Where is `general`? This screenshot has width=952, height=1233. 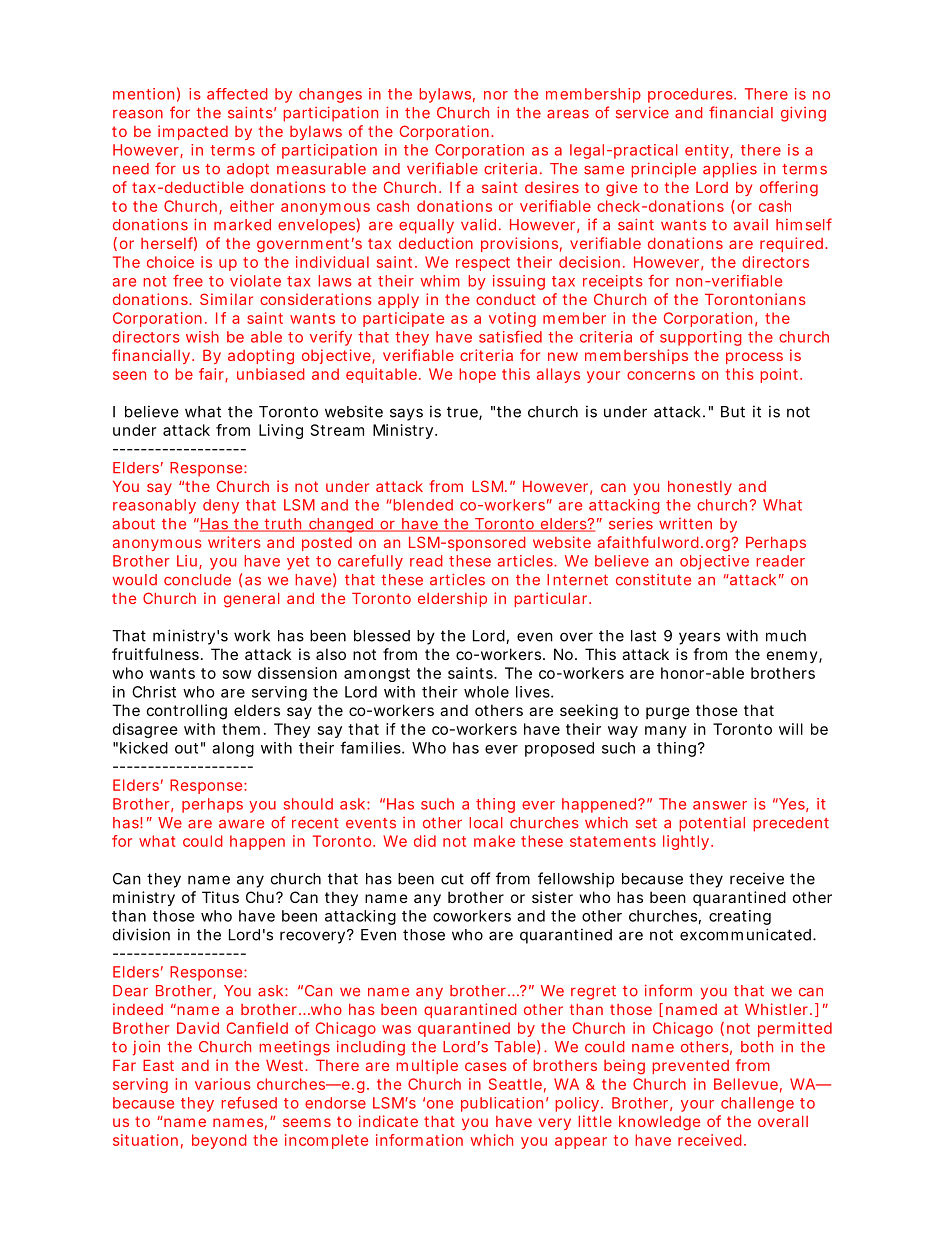
general is located at coordinates (252, 600).
